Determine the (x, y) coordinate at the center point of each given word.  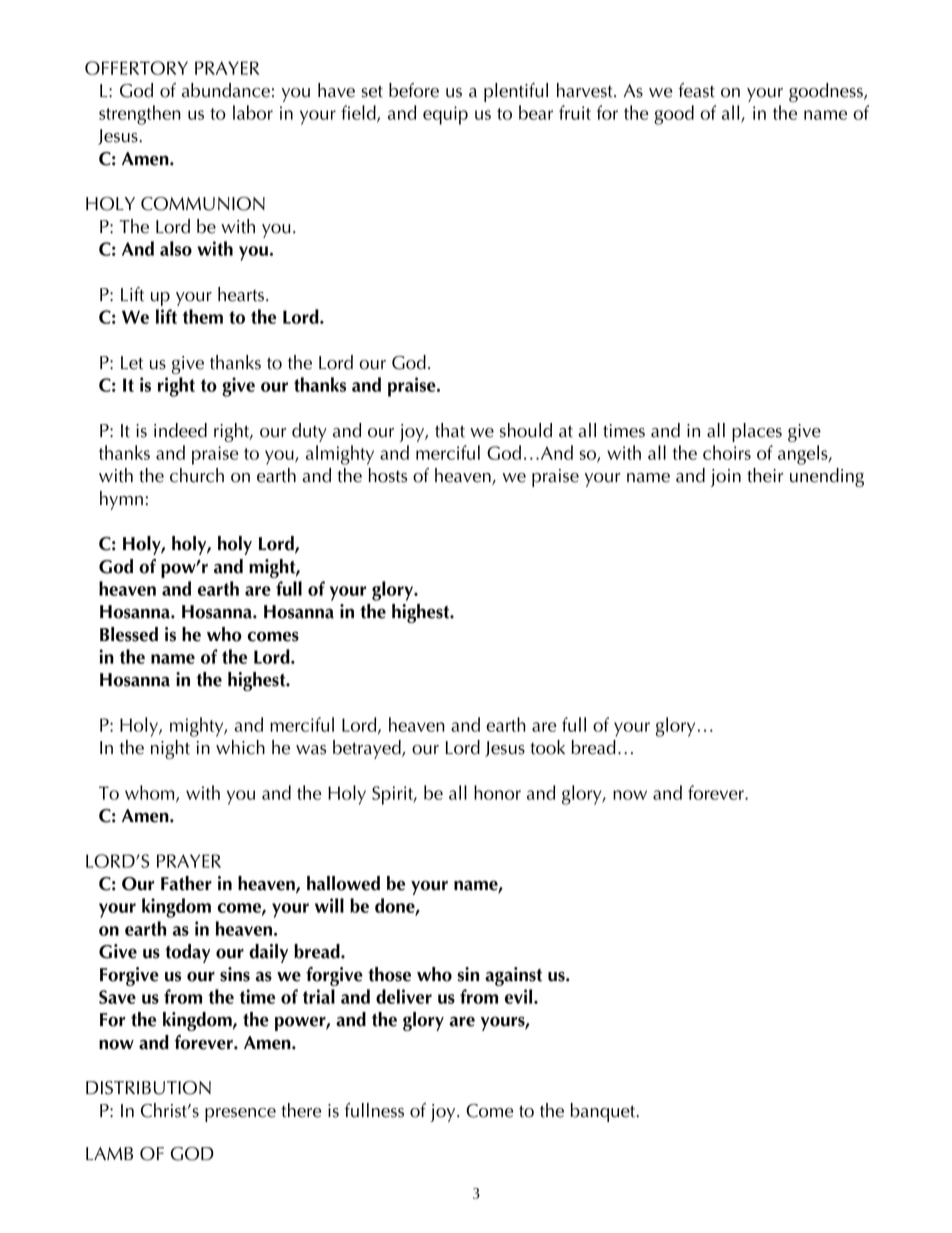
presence (240, 1115)
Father (186, 883)
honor (497, 792)
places (757, 432)
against (513, 976)
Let (132, 363)
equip (445, 115)
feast (696, 90)
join (726, 478)
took (547, 747)
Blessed (129, 634)
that (450, 430)
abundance (226, 90)
